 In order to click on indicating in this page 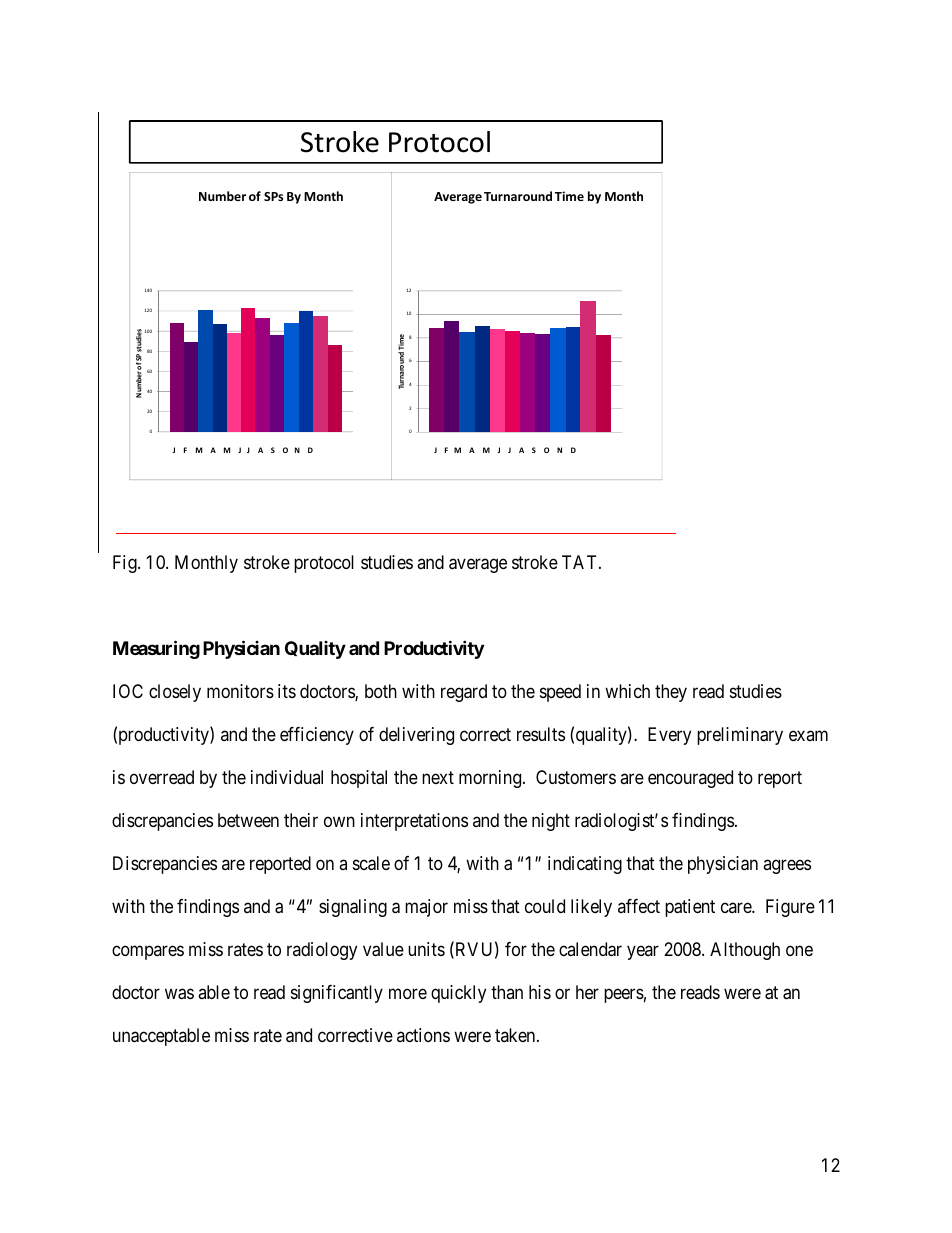, I will do `click(585, 865)`.
